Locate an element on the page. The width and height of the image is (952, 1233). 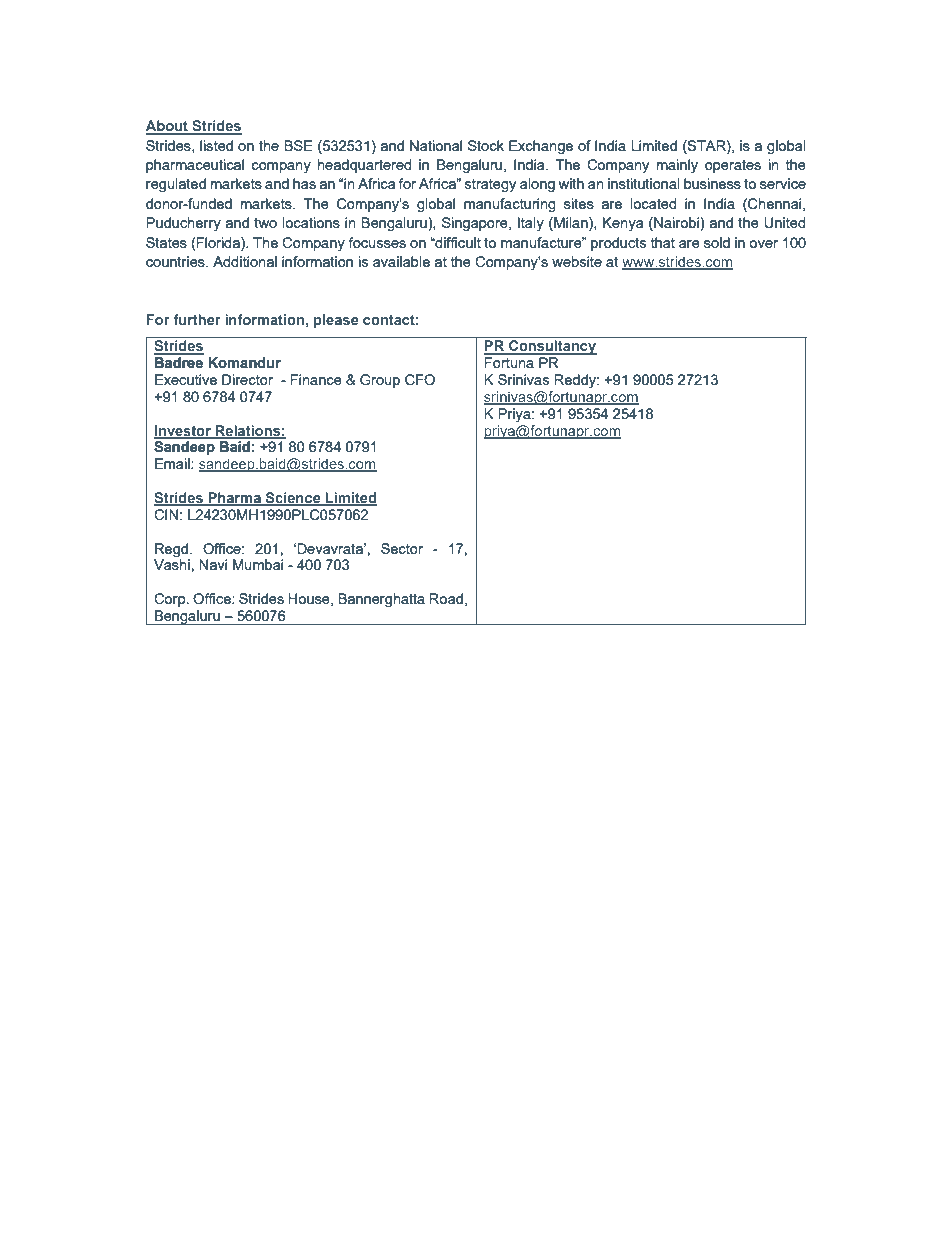
available is located at coordinates (401, 261).
